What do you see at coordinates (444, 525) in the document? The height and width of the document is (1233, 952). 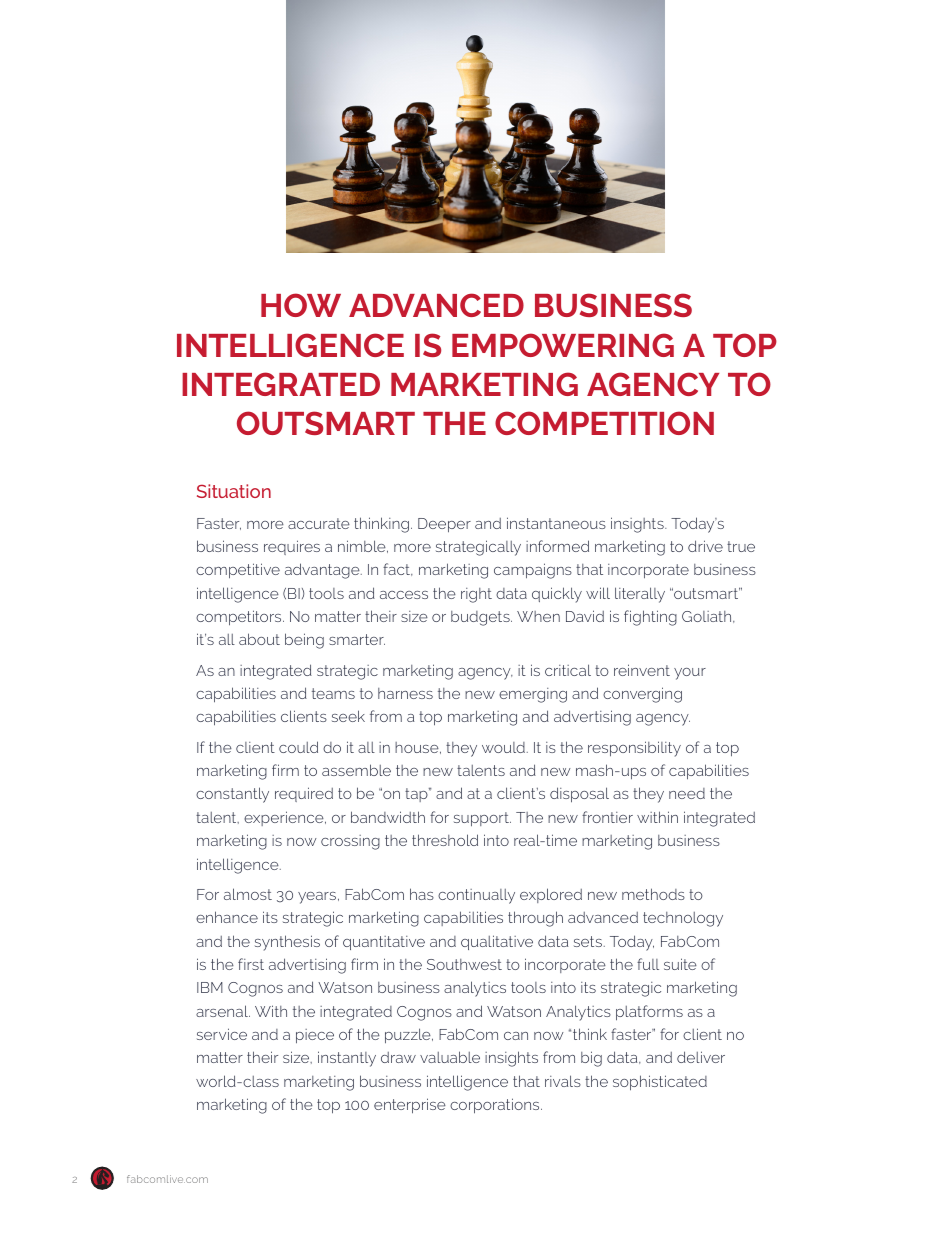 I see `Deeper` at bounding box center [444, 525].
